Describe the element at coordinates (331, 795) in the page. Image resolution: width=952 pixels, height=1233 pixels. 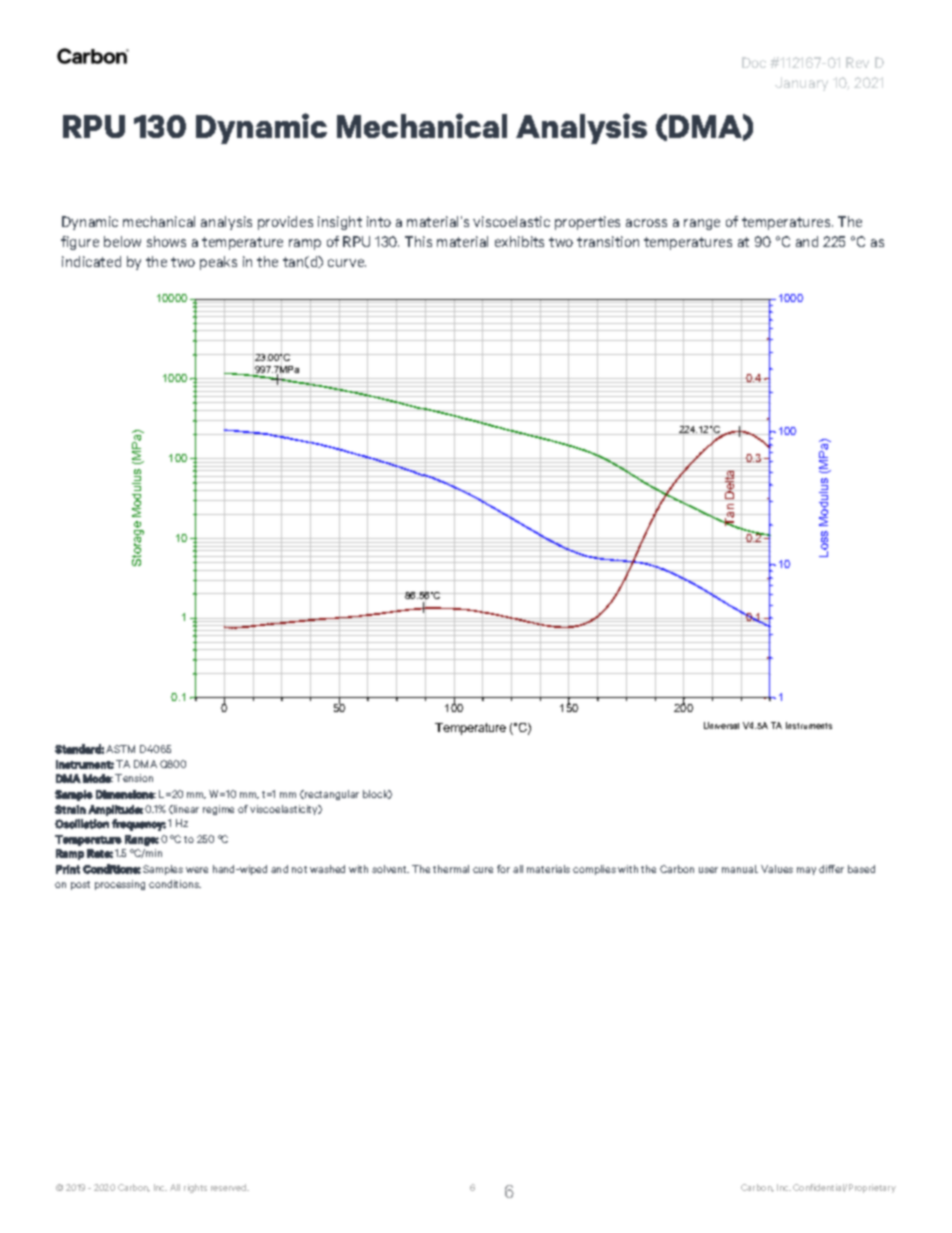
I see `rectangular` at that location.
